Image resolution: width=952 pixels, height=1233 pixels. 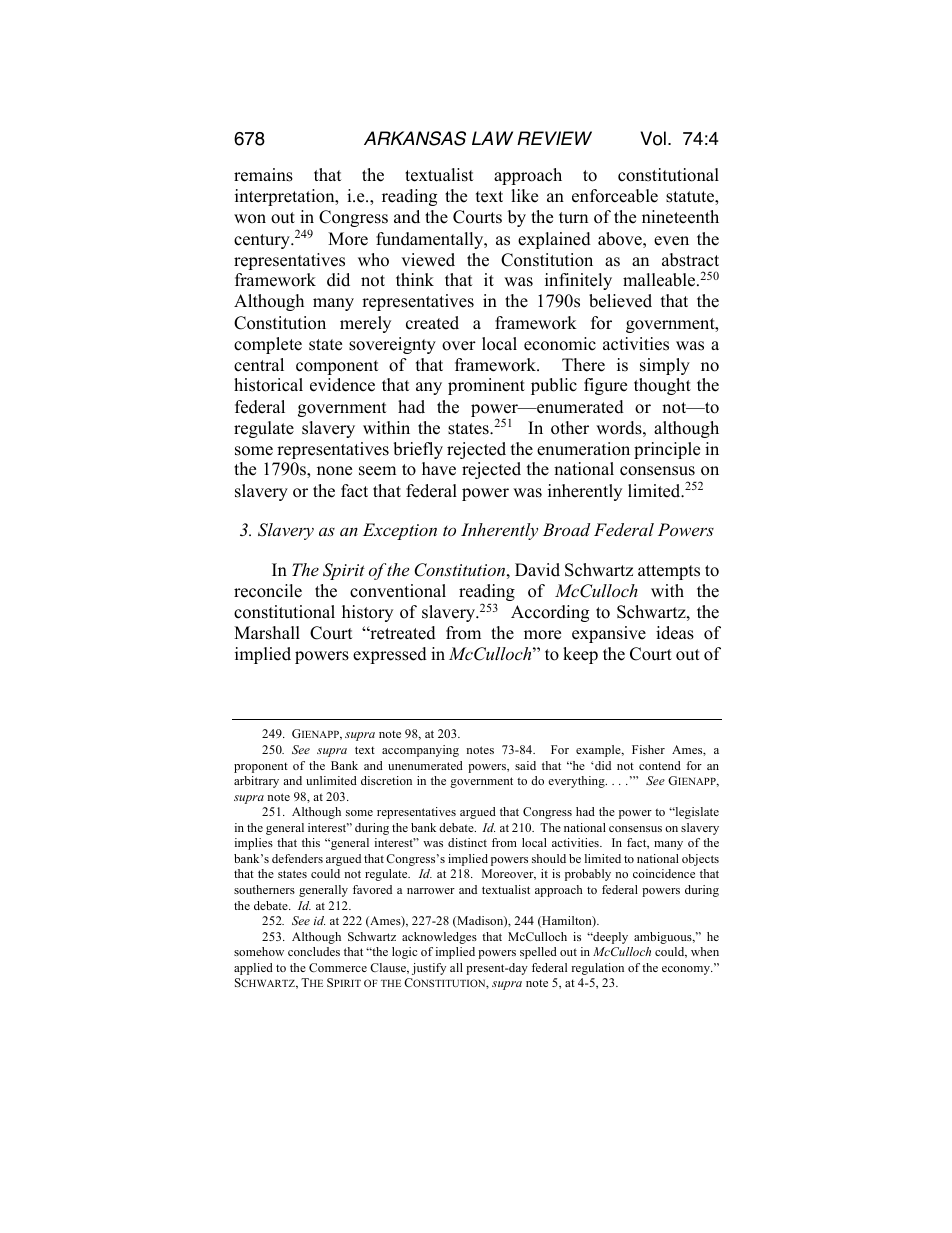 I want to click on Marshall, so click(x=267, y=633).
